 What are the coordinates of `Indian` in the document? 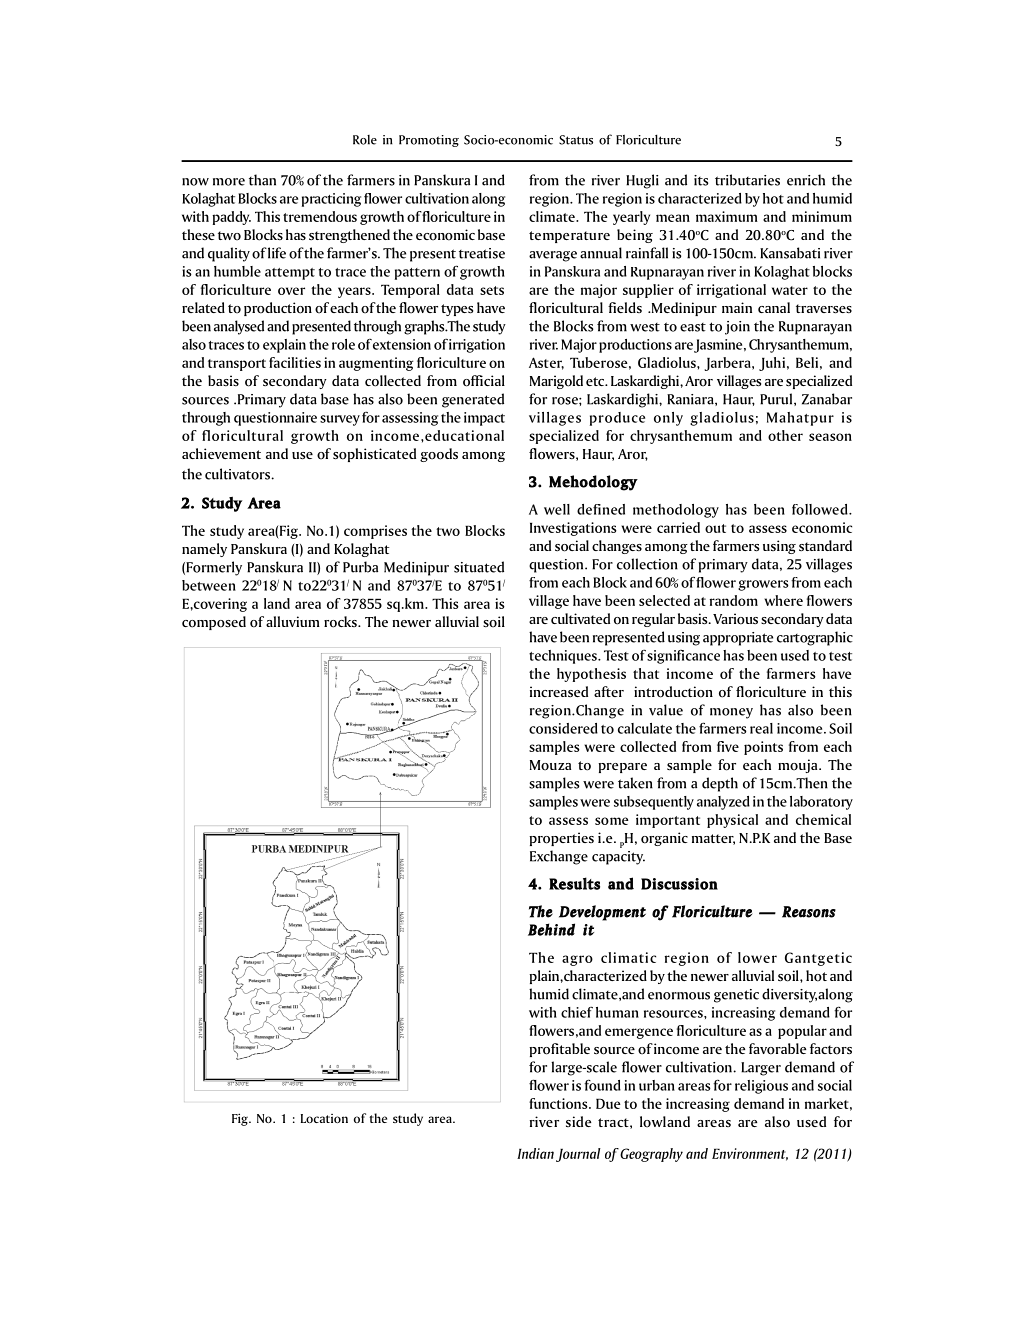 It's located at (535, 1153).
